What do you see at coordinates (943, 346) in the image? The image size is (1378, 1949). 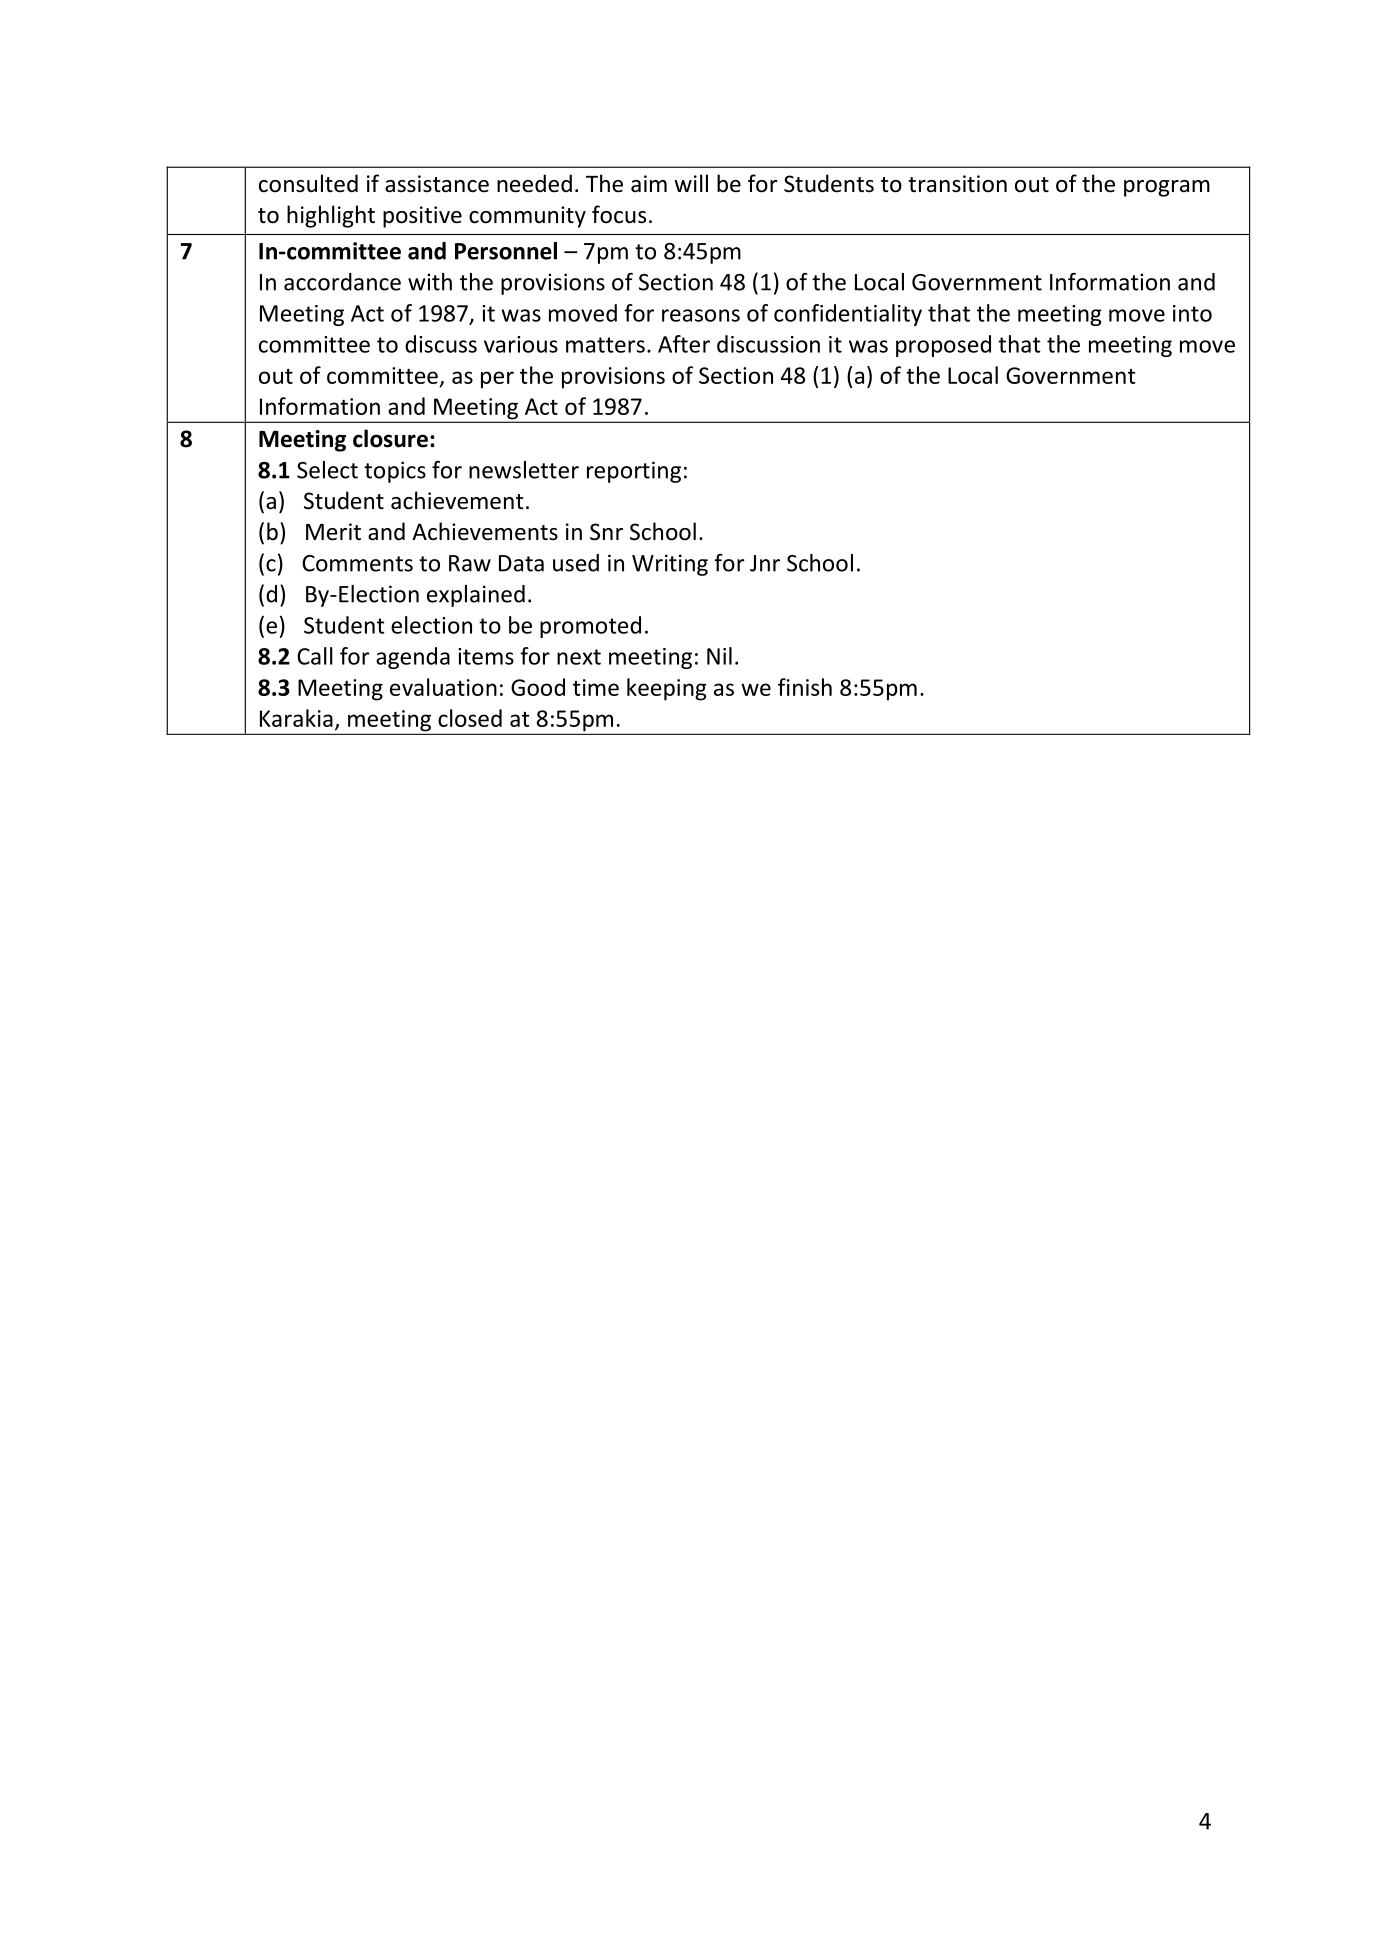 I see `proposed` at bounding box center [943, 346].
